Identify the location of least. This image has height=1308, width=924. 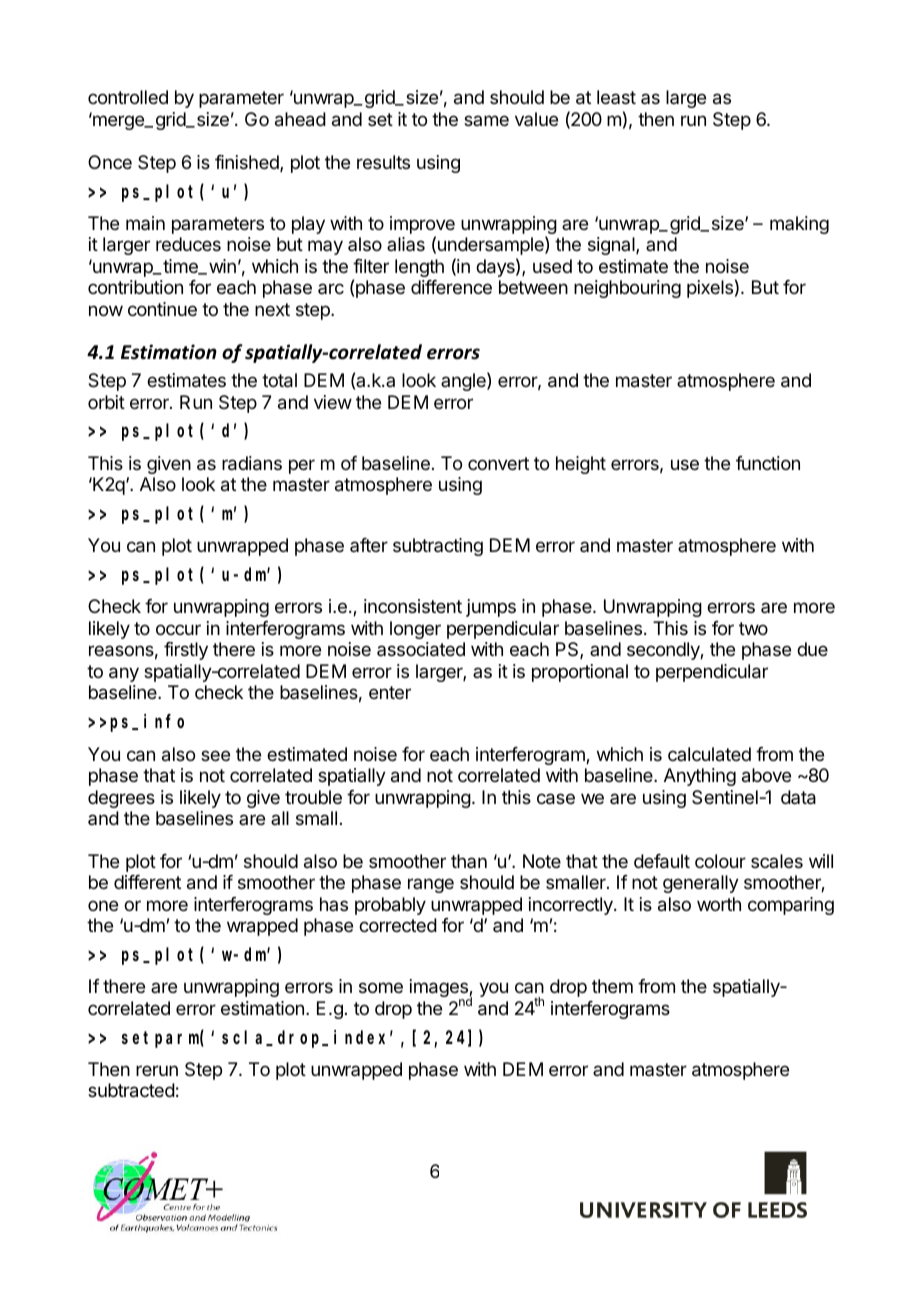
(616, 97).
